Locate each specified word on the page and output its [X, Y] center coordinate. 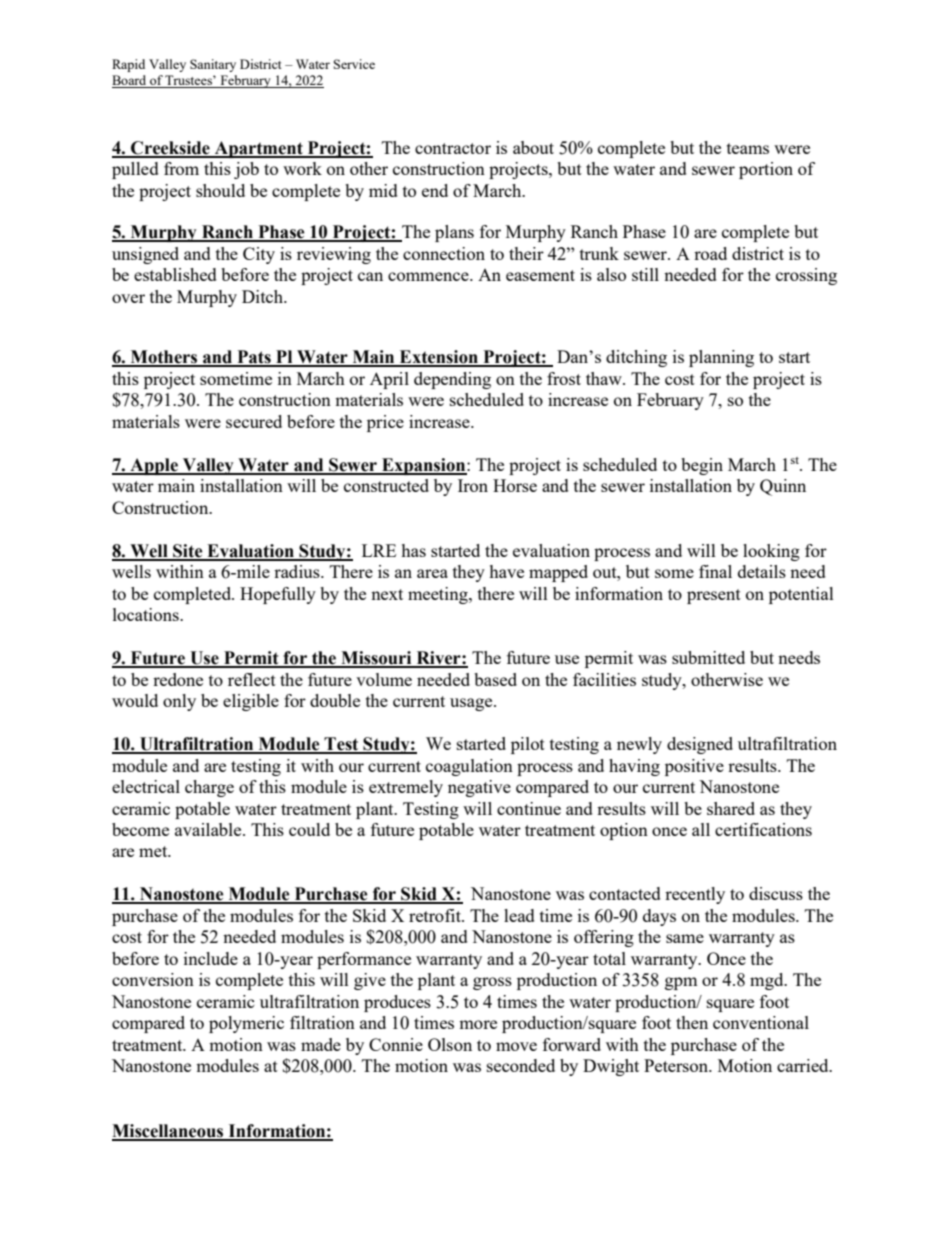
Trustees [189, 81]
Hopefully [278, 595]
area [432, 573]
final [715, 571]
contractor [453, 148]
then [692, 1022]
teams [748, 148]
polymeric [246, 1024]
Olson [450, 1044]
